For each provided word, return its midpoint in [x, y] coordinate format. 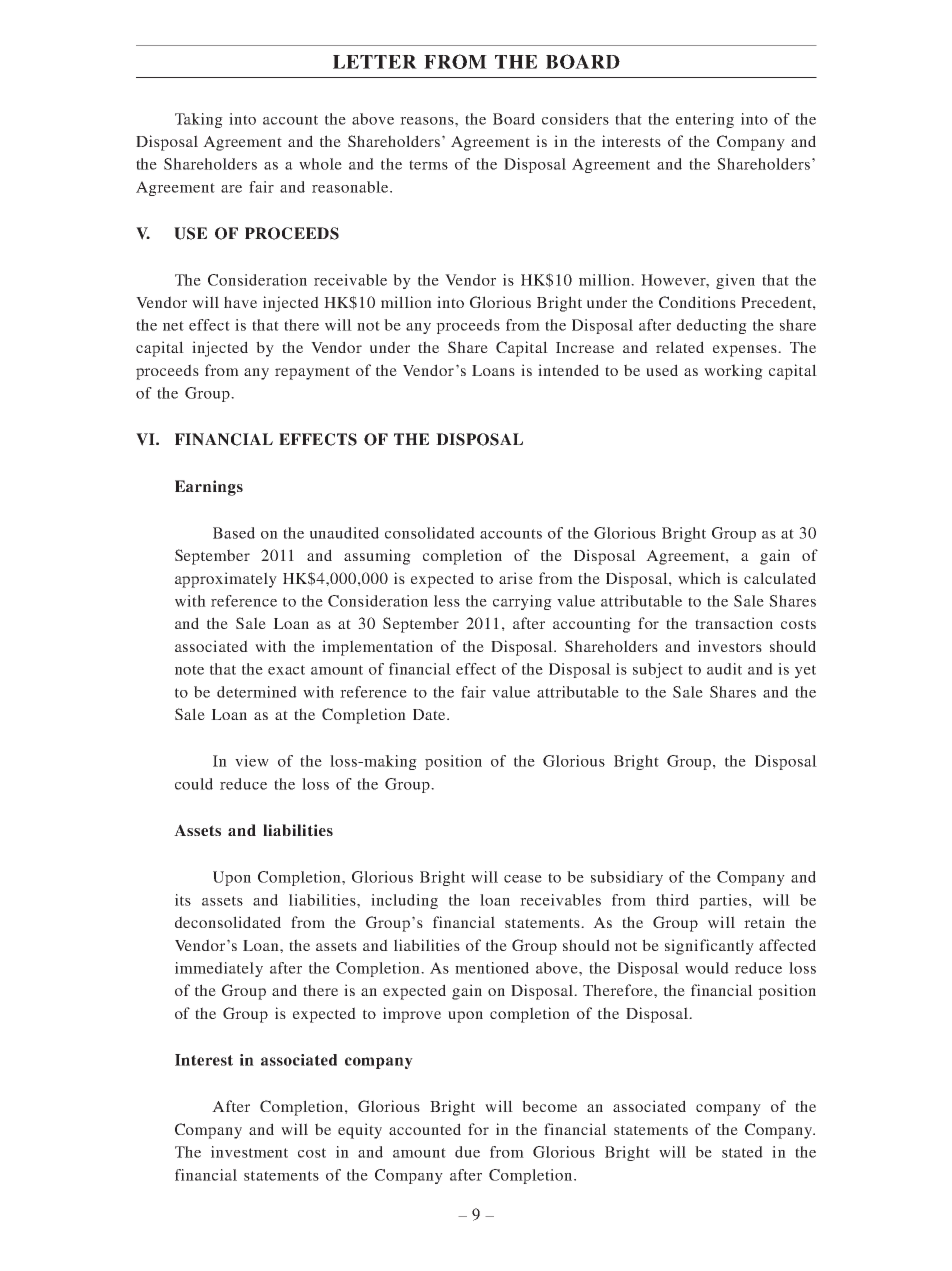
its [183, 900]
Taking [199, 120]
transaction [734, 623]
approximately [226, 580]
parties [723, 901]
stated [742, 1152]
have [240, 302]
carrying [522, 602]
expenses [746, 351]
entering [705, 120]
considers [575, 119]
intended [568, 370]
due [467, 1152]
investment [249, 1152]
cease [523, 879]
